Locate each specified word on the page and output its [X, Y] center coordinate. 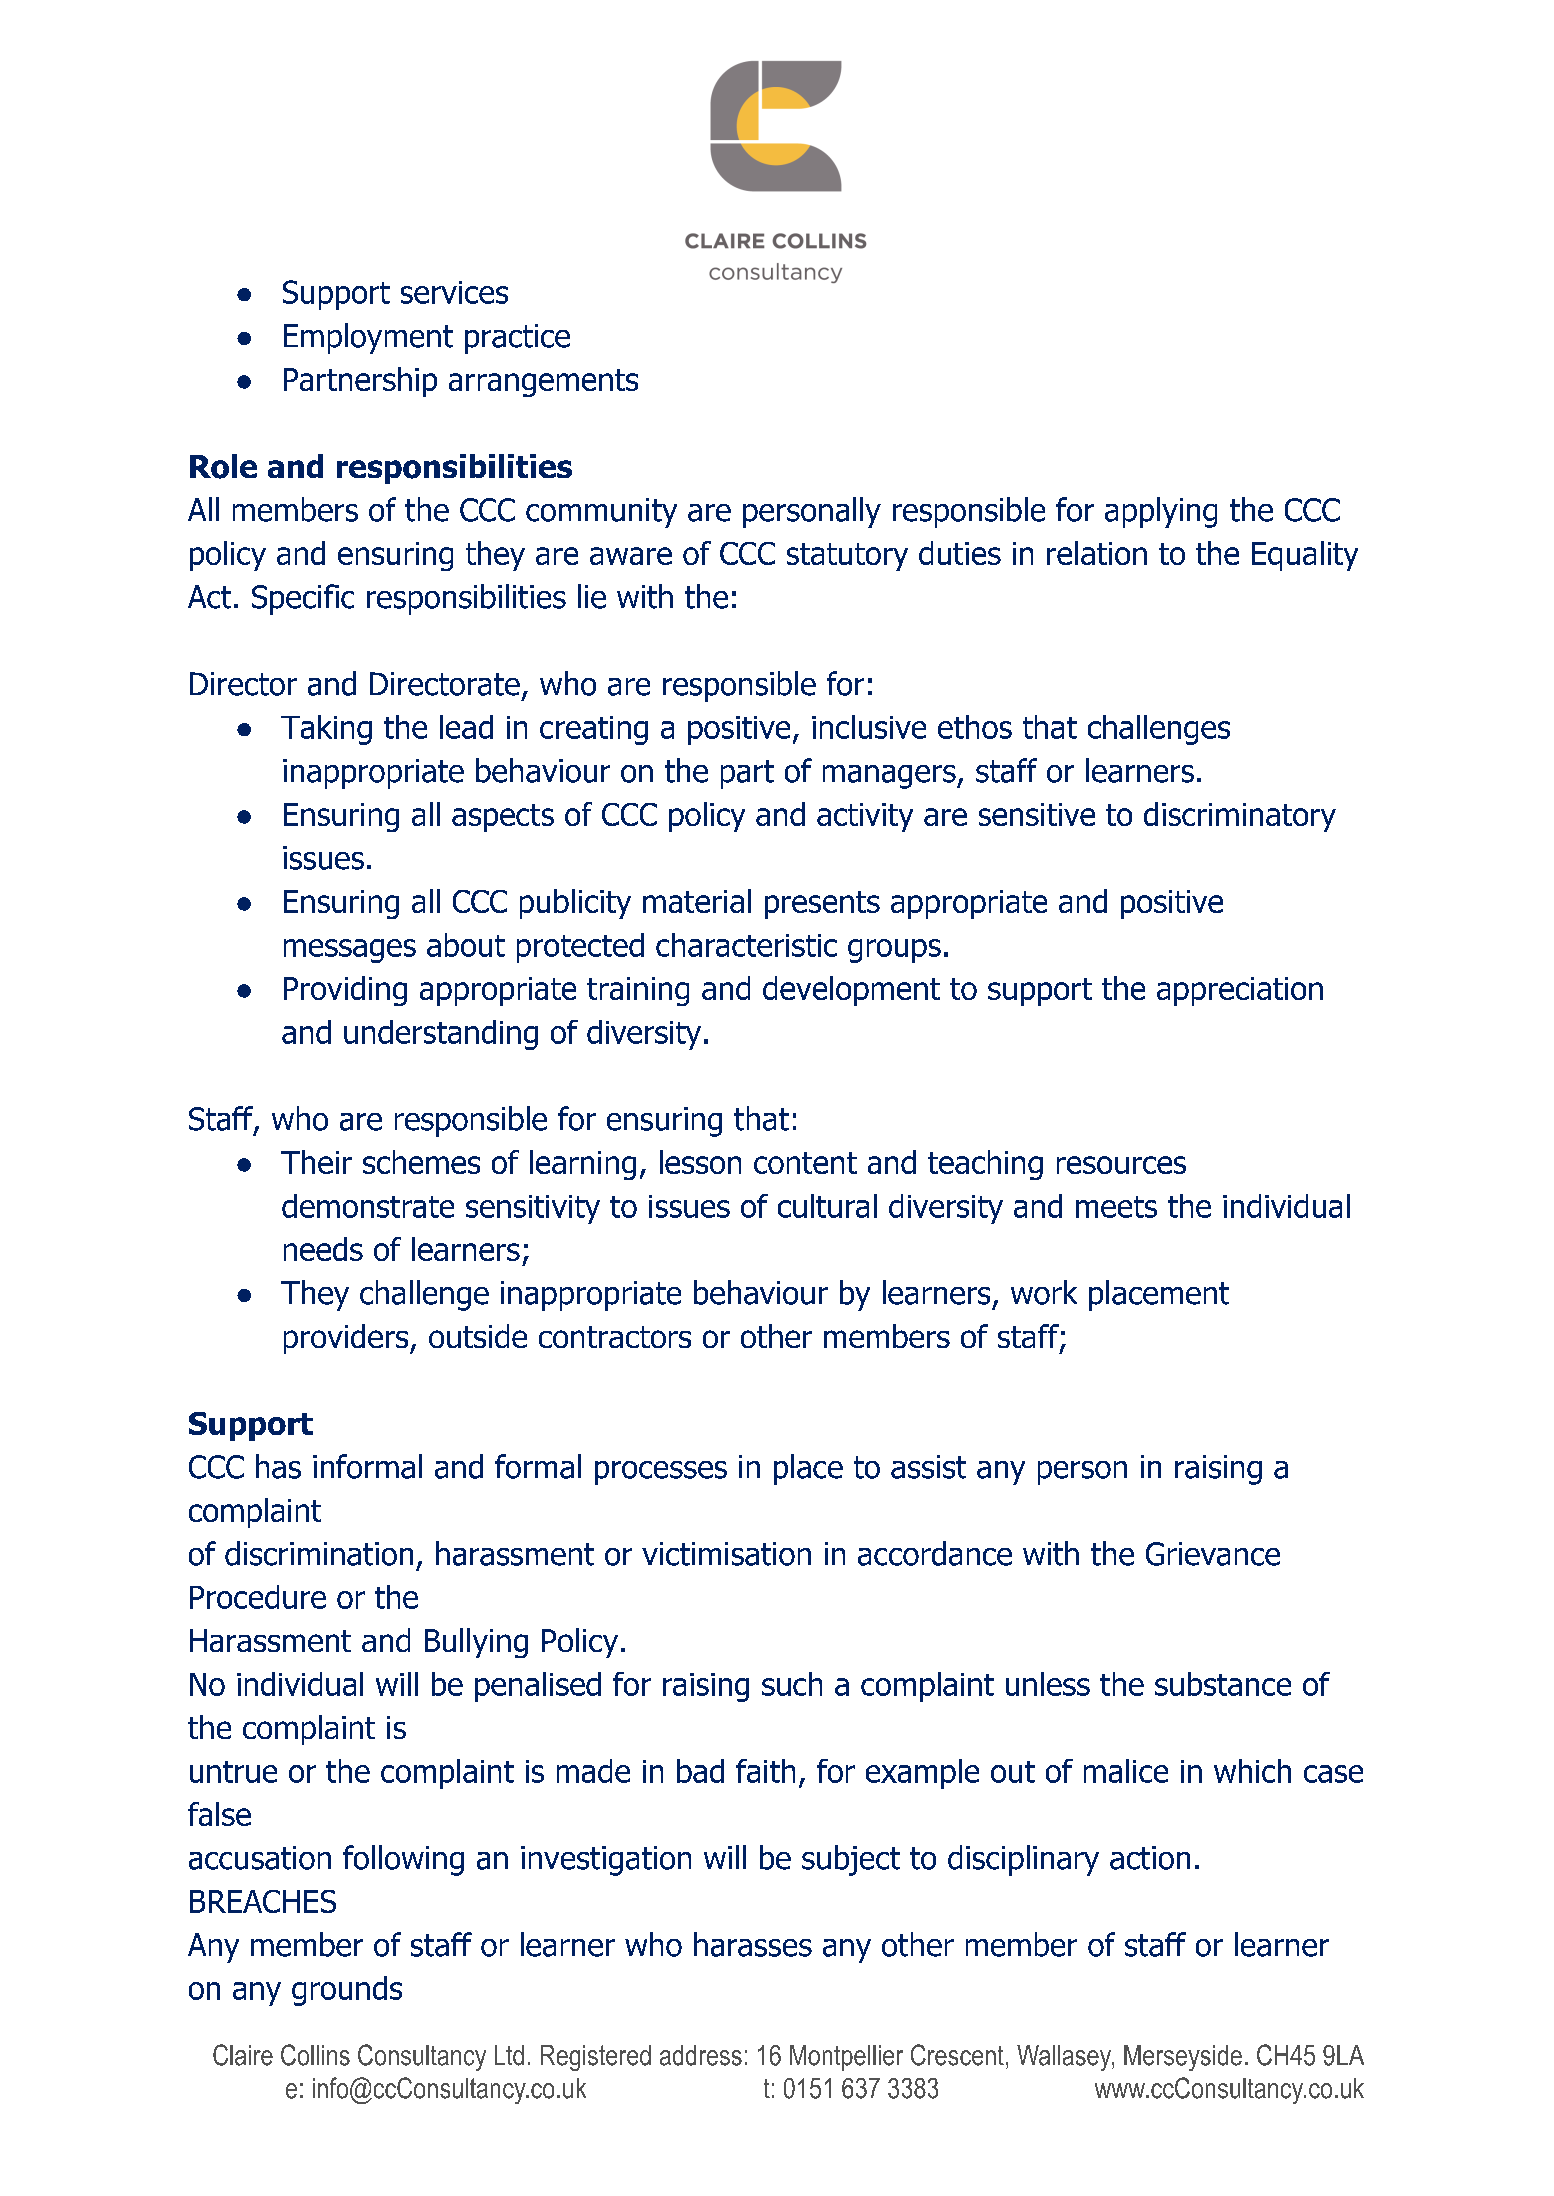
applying [1161, 512]
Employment [368, 338]
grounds [347, 1991]
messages [350, 951]
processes [661, 1473]
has [278, 1466]
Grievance [1213, 1554]
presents [822, 905]
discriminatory [1240, 817]
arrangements [543, 383]
